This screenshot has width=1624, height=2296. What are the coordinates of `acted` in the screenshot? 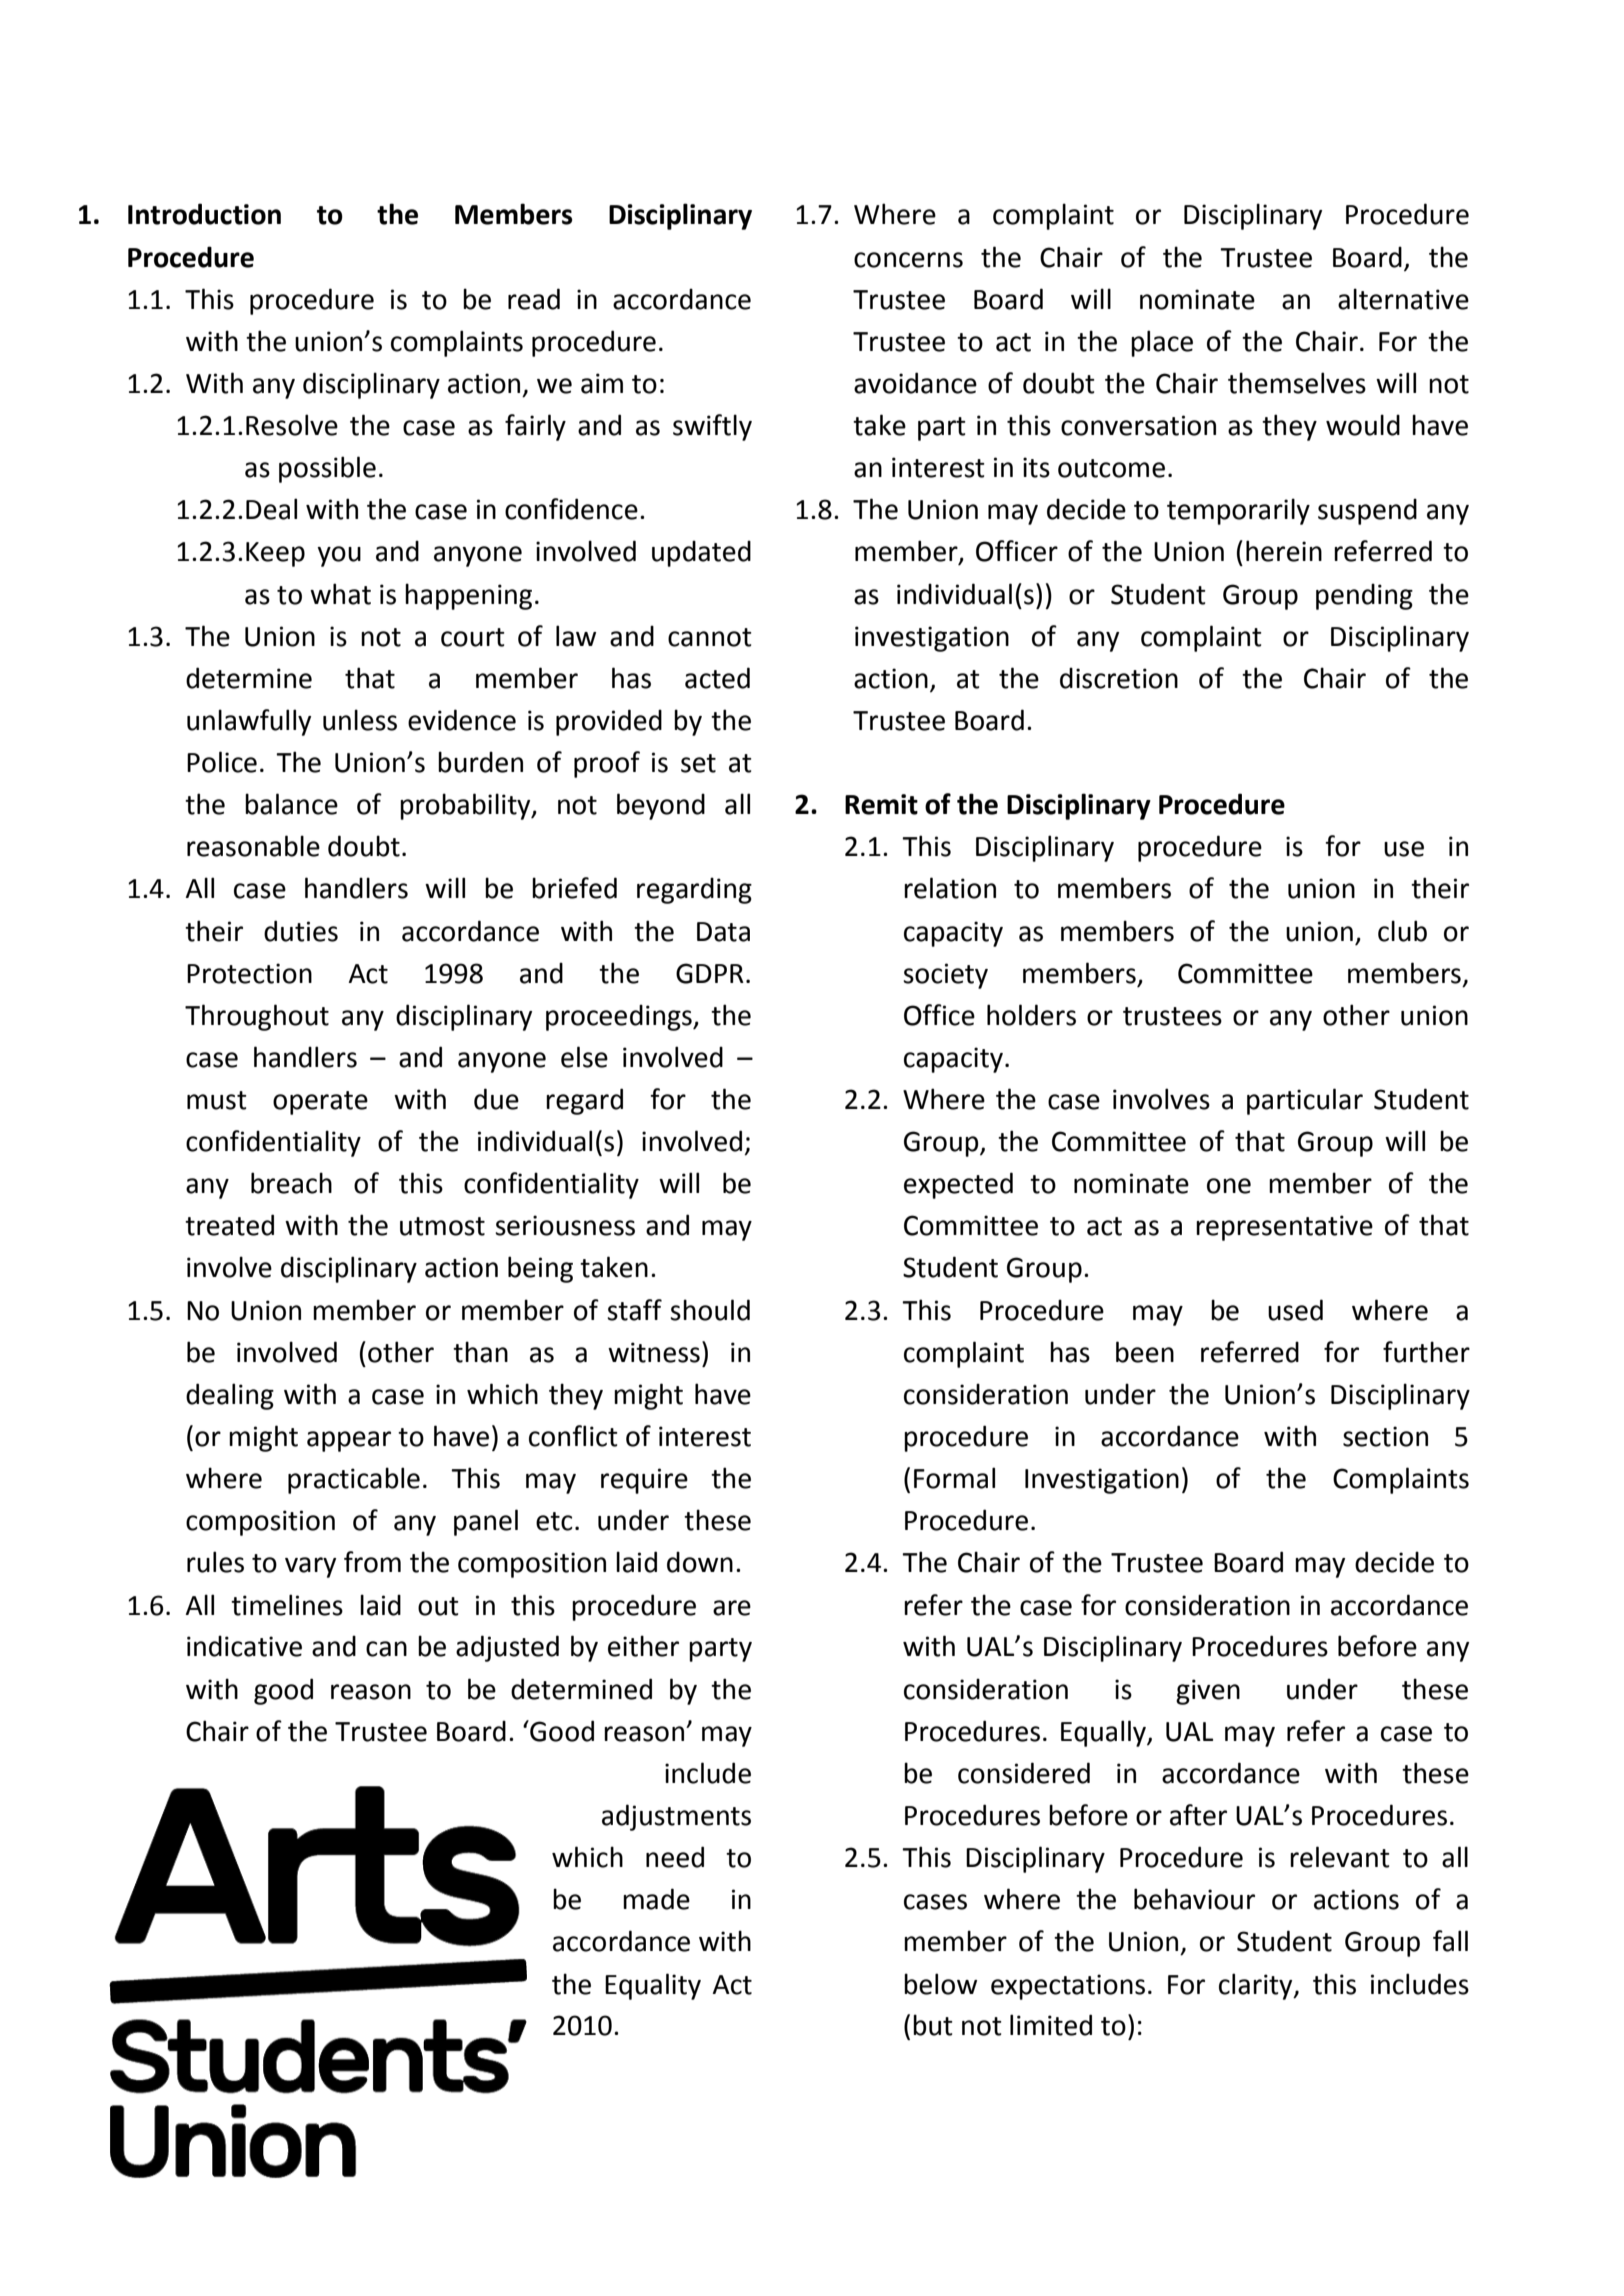 It's located at (717, 678).
